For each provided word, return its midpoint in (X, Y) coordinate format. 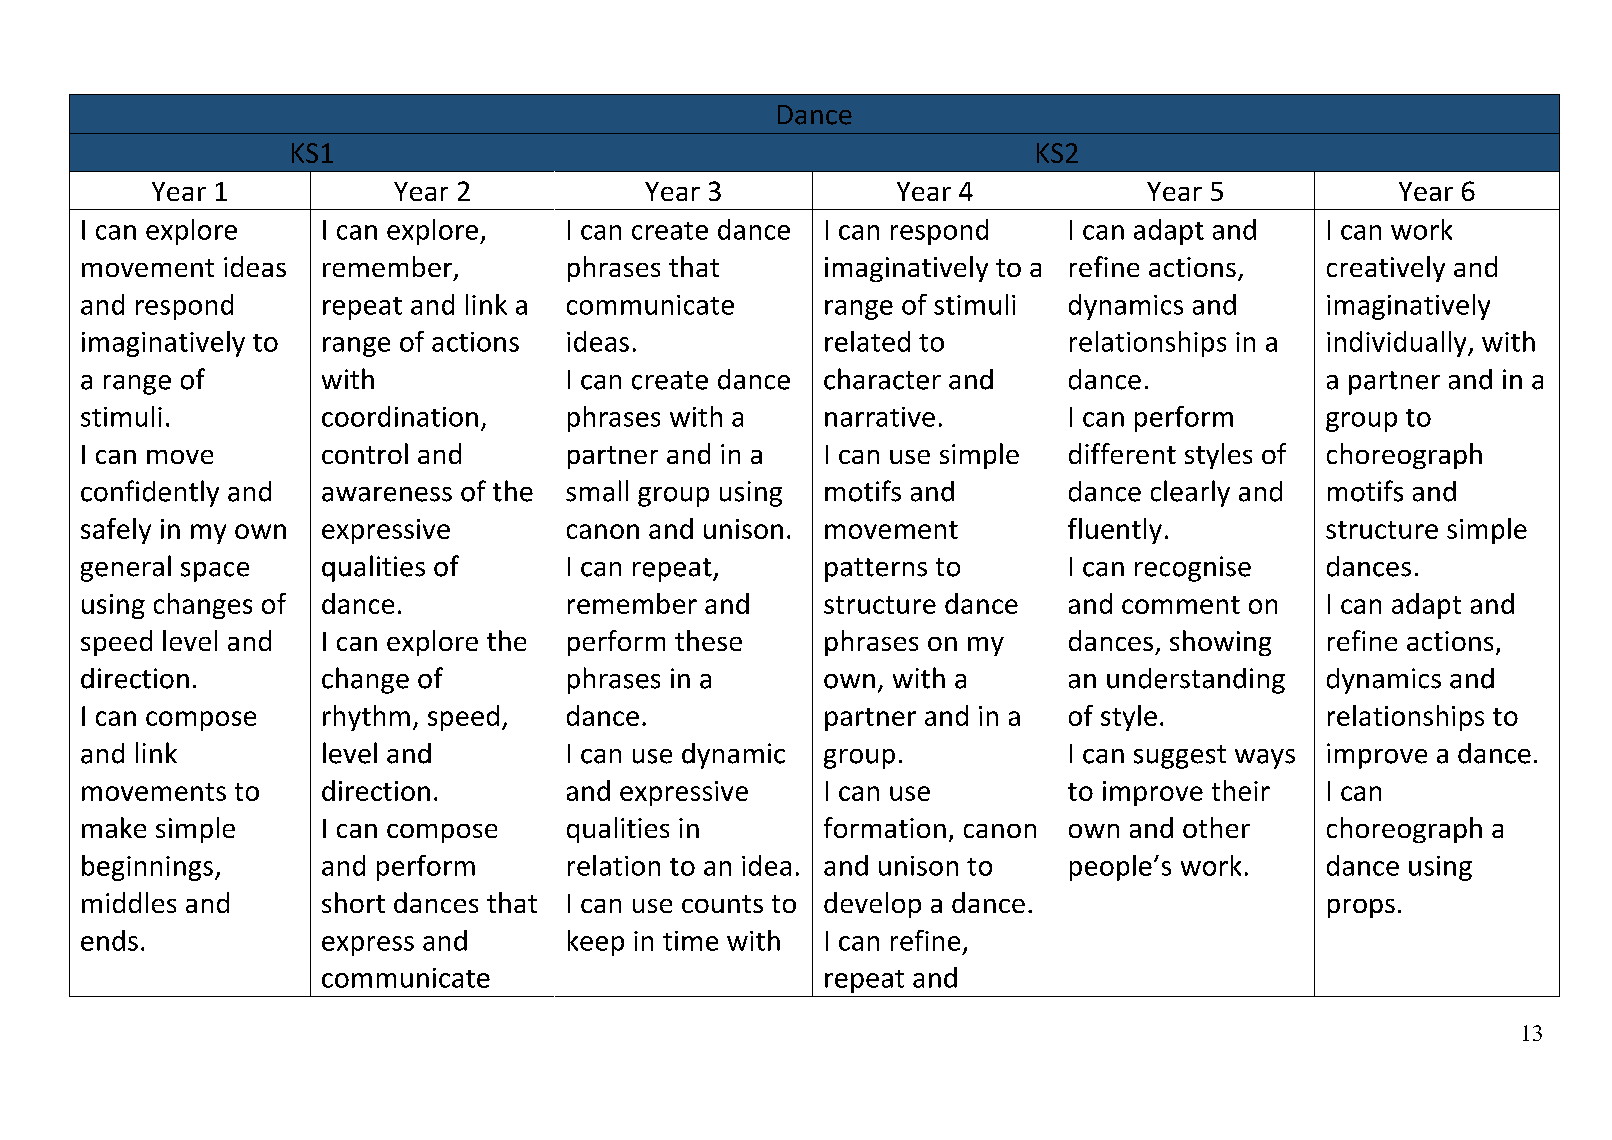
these (708, 640)
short (353, 902)
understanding (1196, 681)
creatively (1386, 269)
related (867, 341)
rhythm (366, 718)
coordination (400, 416)
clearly (1190, 493)
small (597, 491)
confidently (150, 493)
